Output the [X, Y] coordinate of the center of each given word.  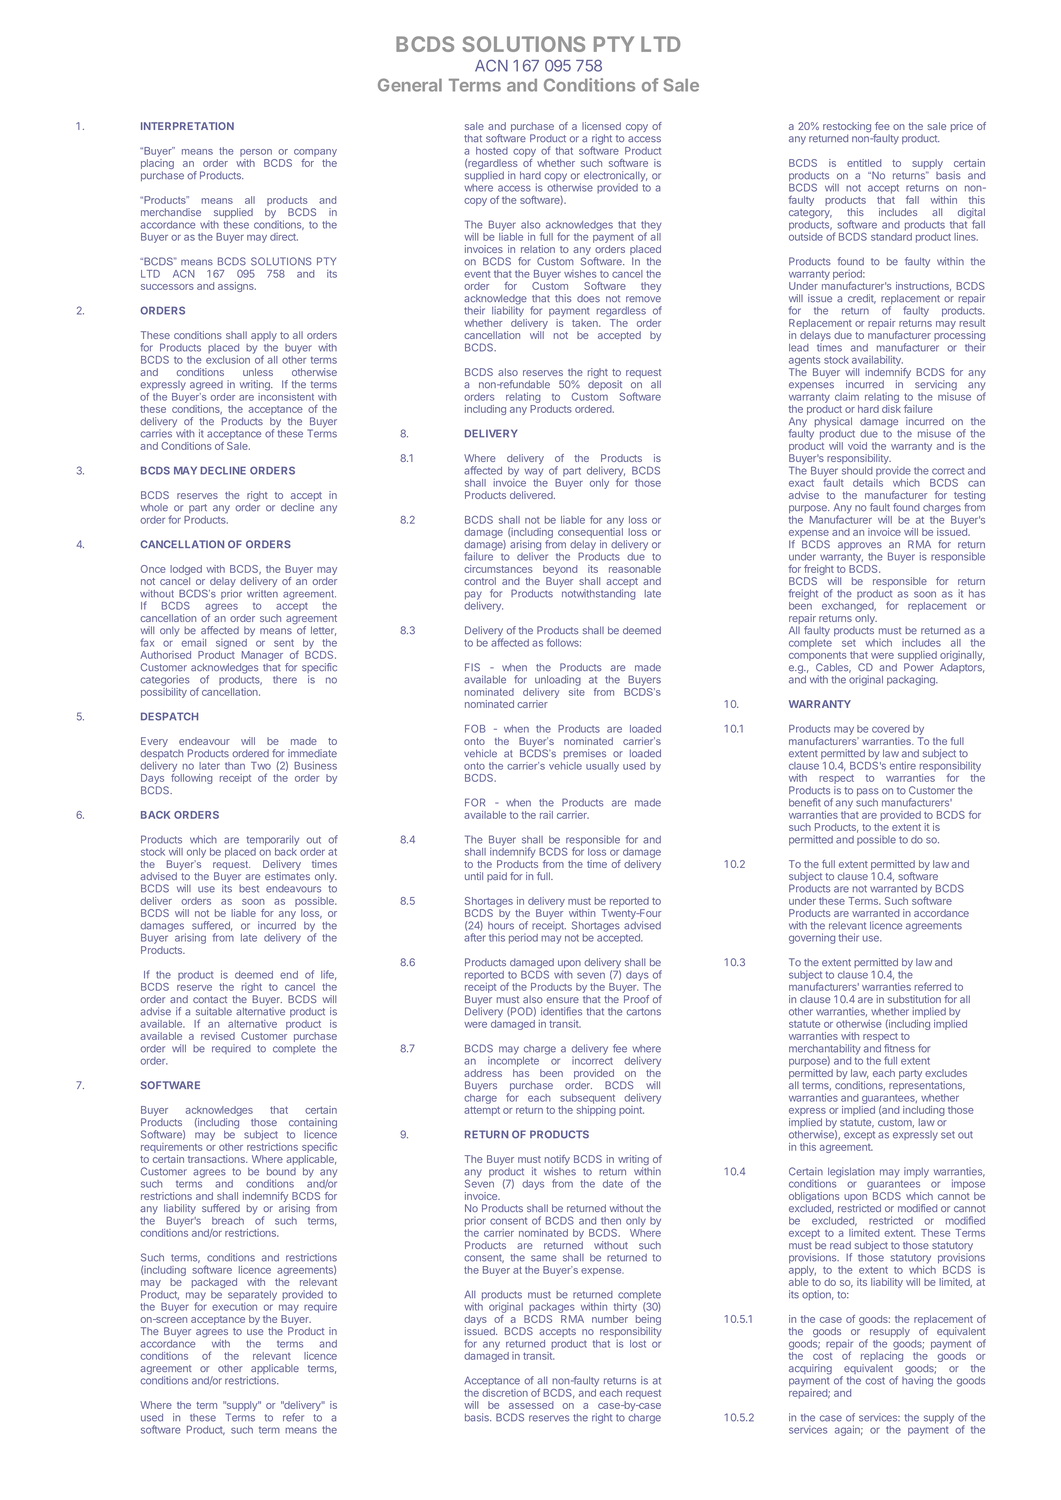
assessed [531, 1405]
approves [860, 546]
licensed [601, 126]
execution [234, 1306]
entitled [864, 163]
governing [812, 938]
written [262, 594]
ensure [562, 1000]
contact [210, 999]
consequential [590, 533]
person [256, 153]
